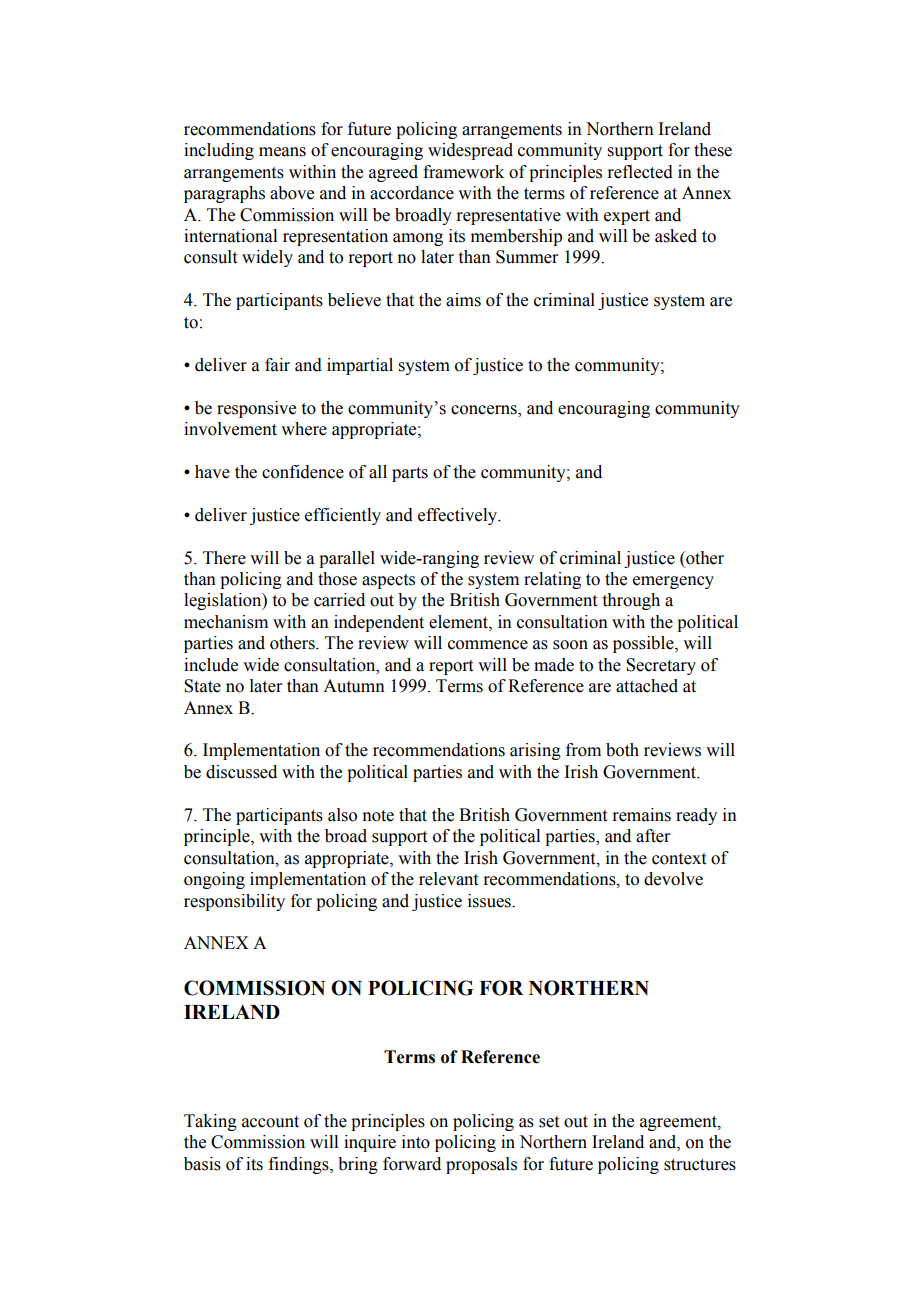 Image resolution: width=924 pixels, height=1308 pixels. What do you see at coordinates (226, 622) in the screenshot?
I see `mechanism` at bounding box center [226, 622].
